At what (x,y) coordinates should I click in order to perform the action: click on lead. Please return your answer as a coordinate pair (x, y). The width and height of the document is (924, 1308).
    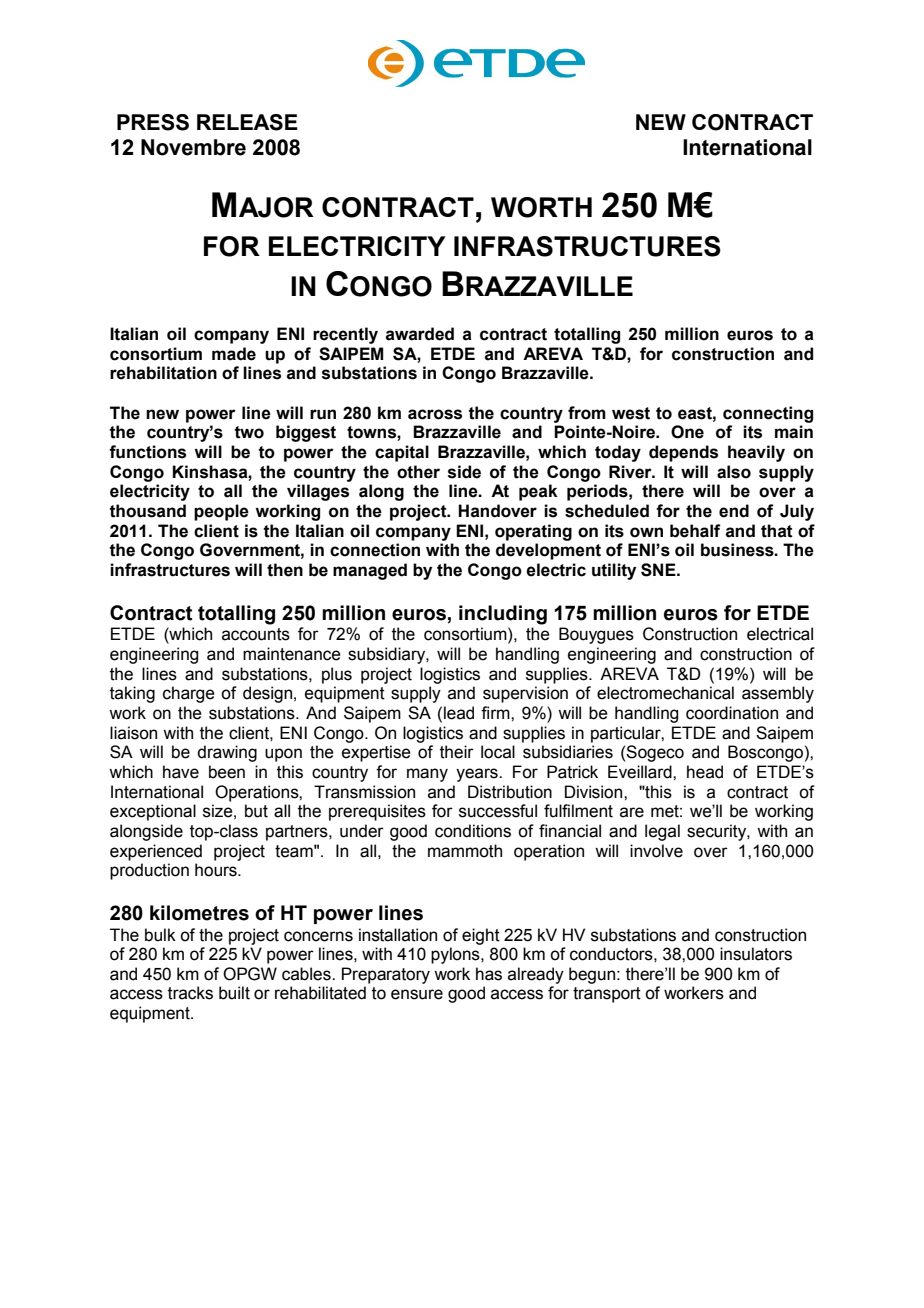
    Looking at the image, I should click on (459, 713).
